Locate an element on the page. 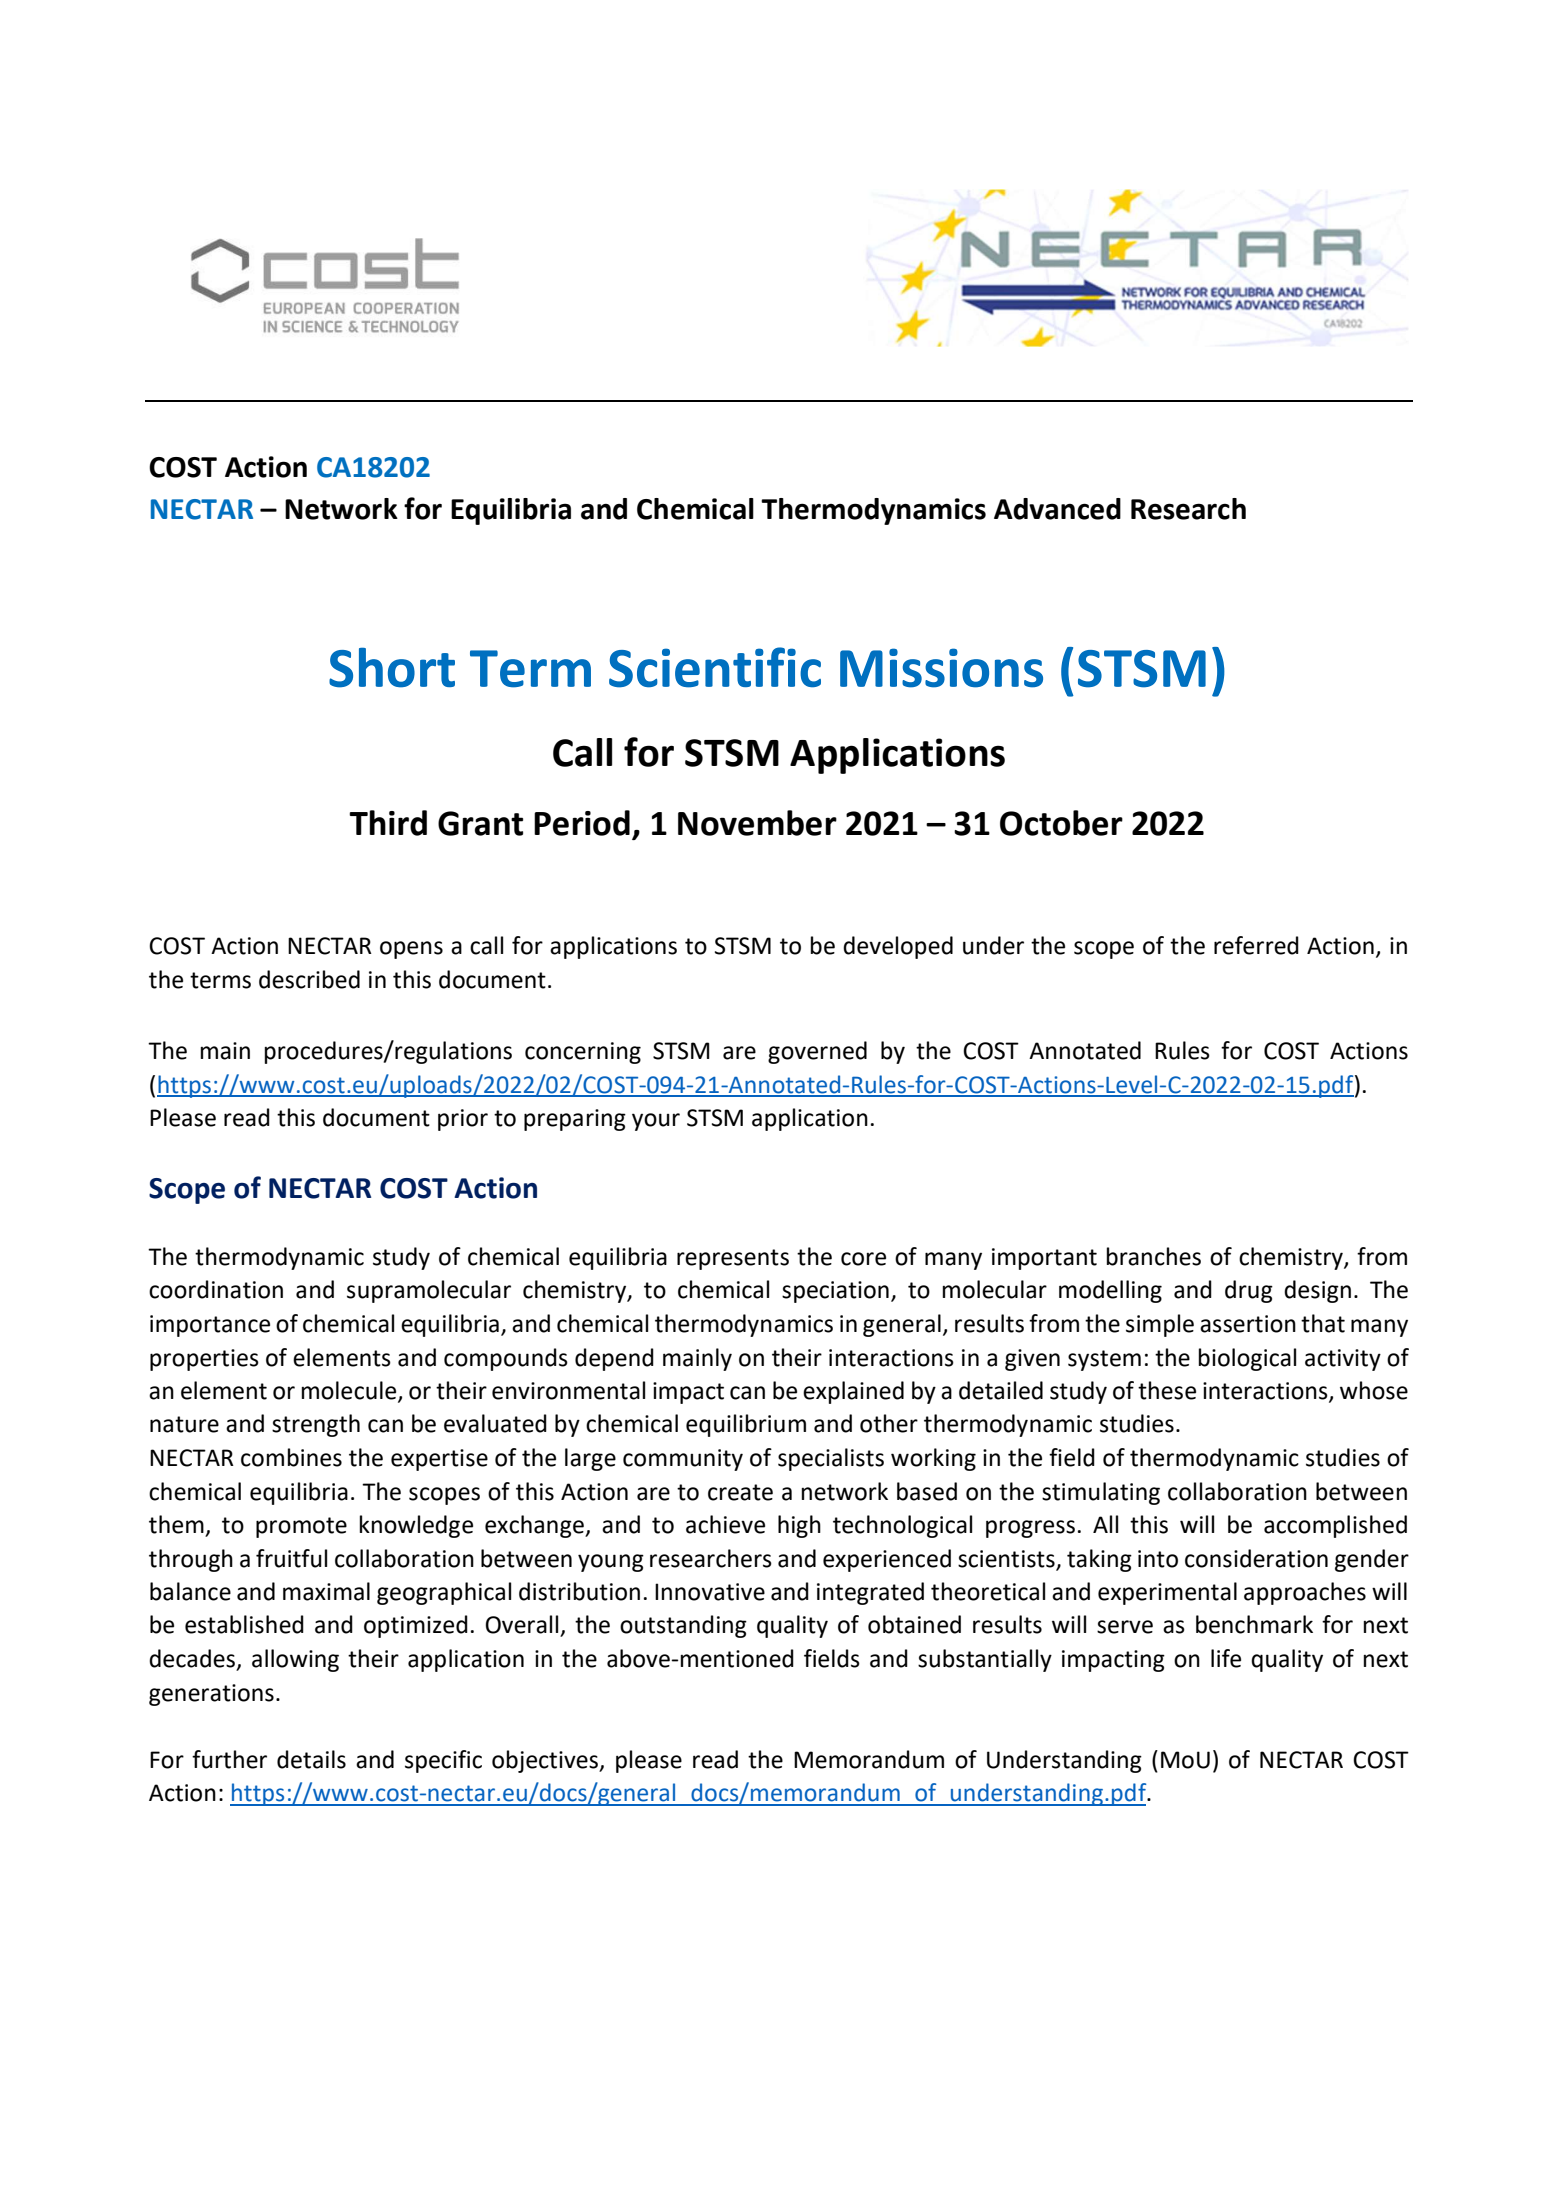  assertion is located at coordinates (1248, 1324).
